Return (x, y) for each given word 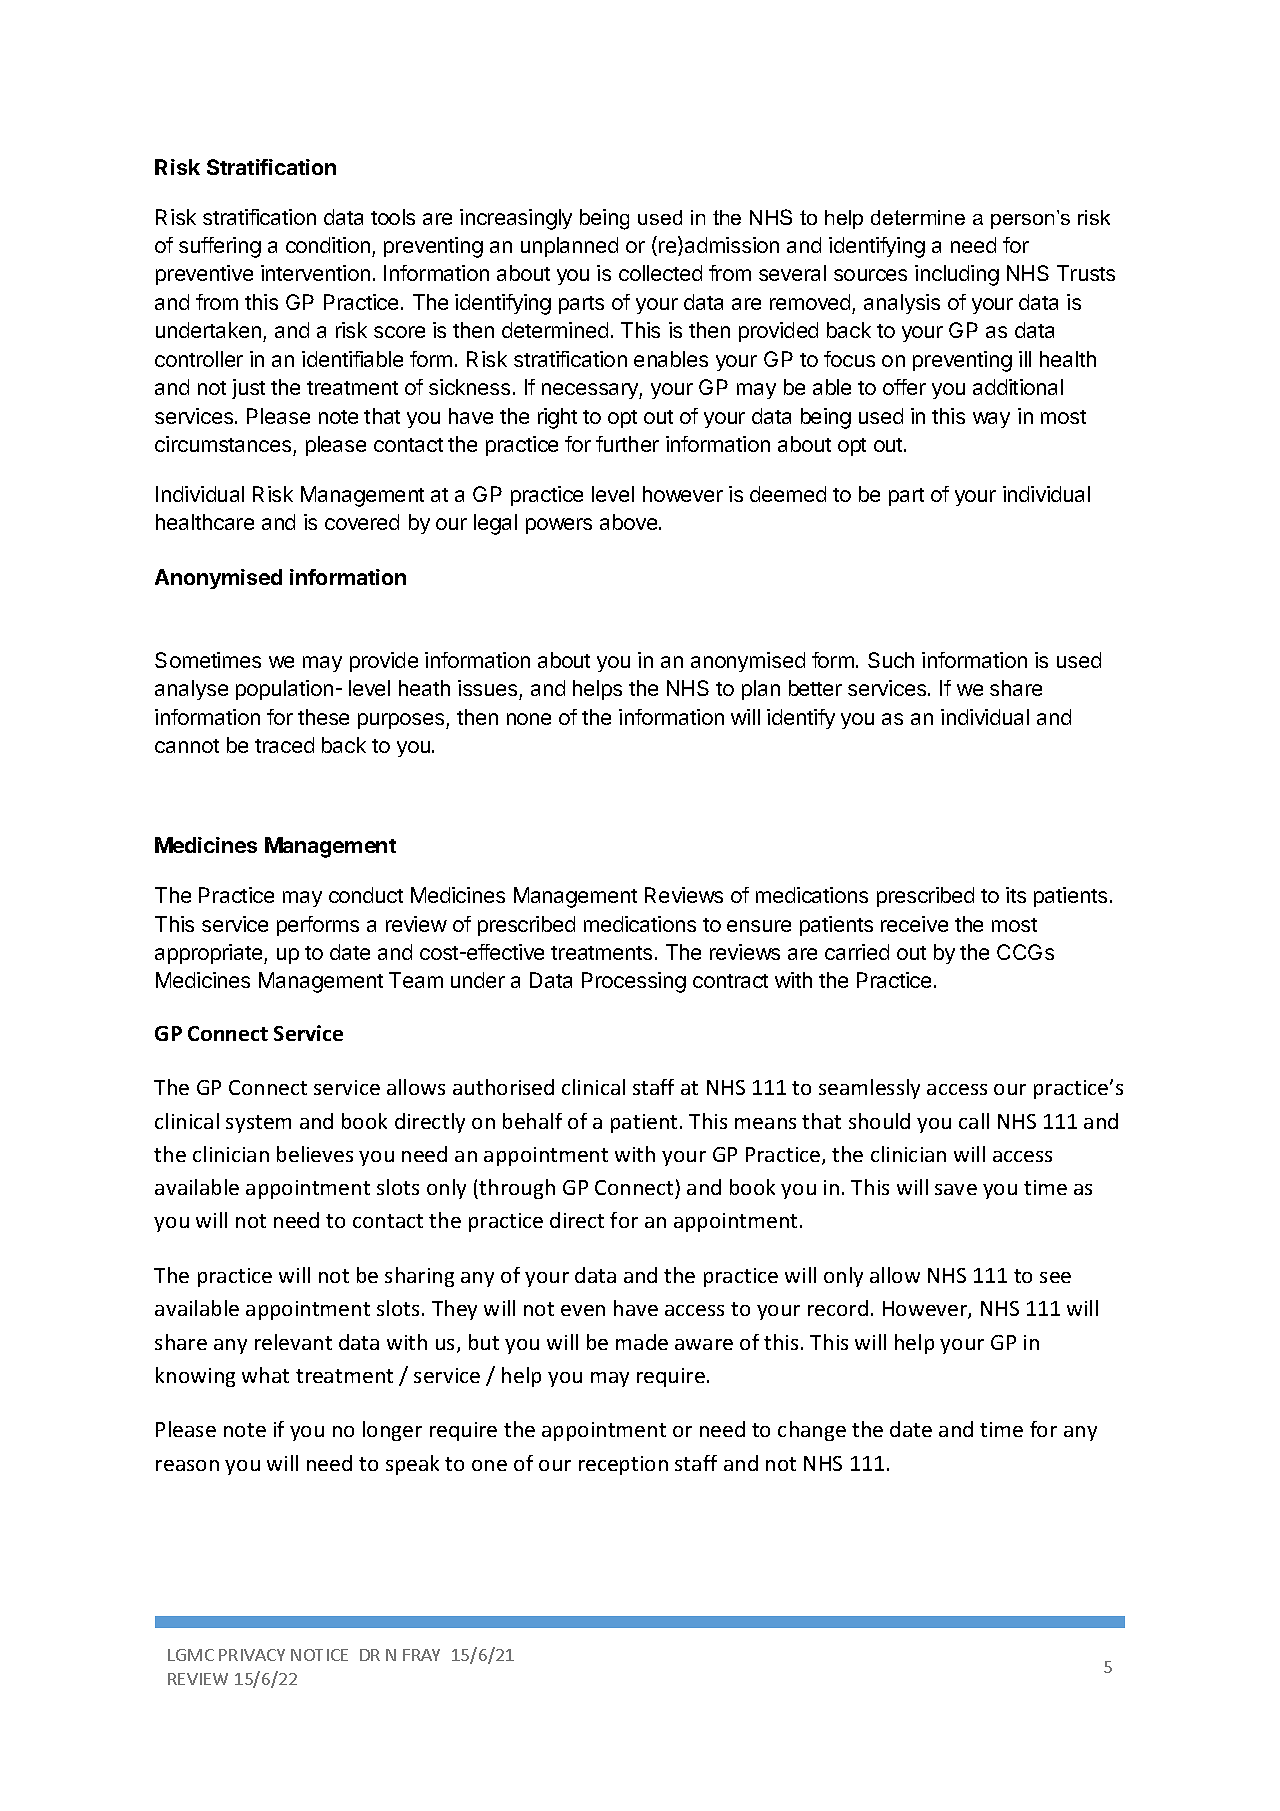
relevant (293, 1342)
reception (623, 1465)
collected (660, 273)
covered (362, 522)
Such (891, 660)
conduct (366, 895)
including (957, 275)
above (630, 522)
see (1055, 1277)
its (1016, 895)
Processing (634, 982)
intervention (315, 273)
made (642, 1342)
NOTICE (319, 1655)
